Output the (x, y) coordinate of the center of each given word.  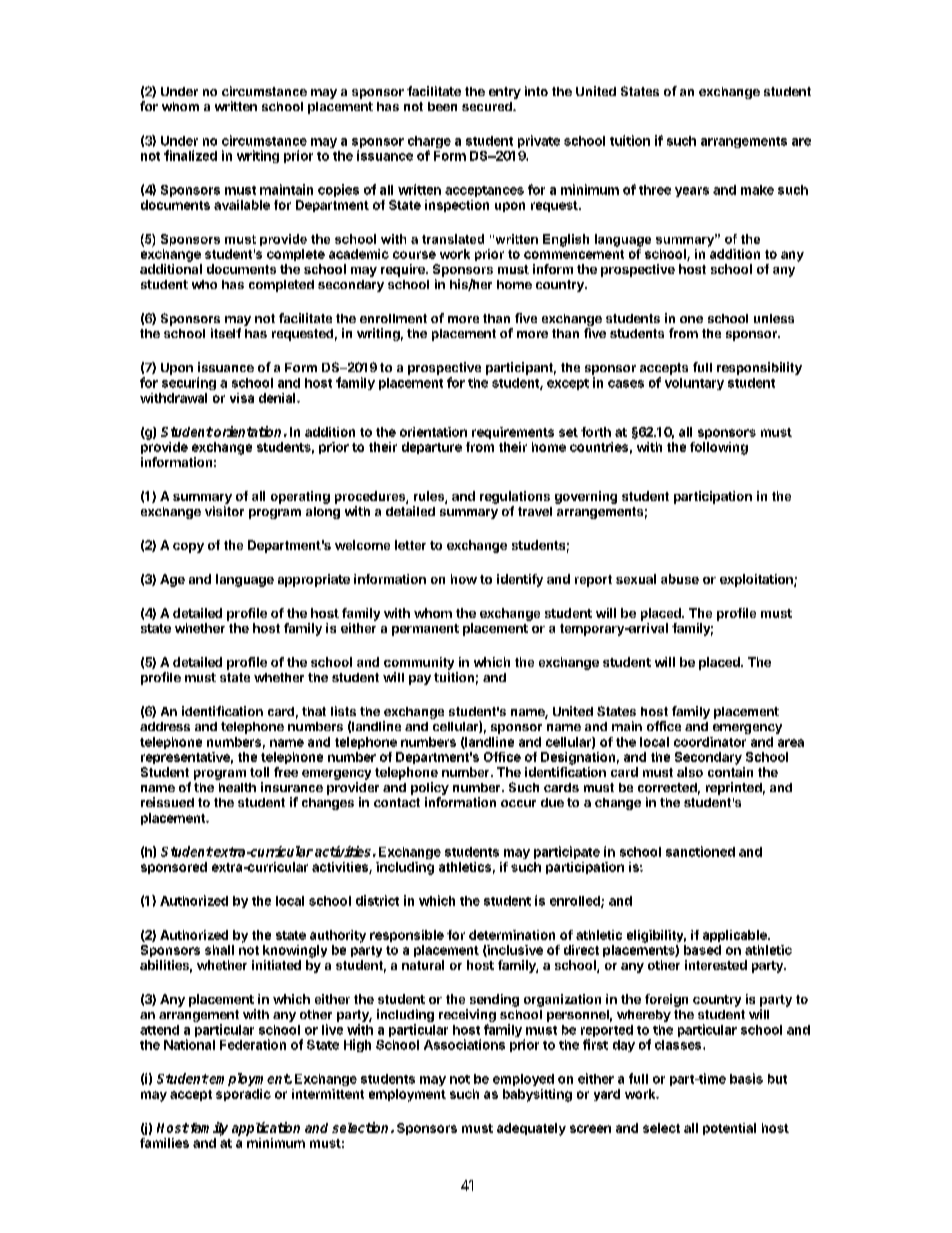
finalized (190, 155)
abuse (680, 579)
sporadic (243, 1095)
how (464, 579)
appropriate (314, 580)
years (692, 192)
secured (488, 106)
